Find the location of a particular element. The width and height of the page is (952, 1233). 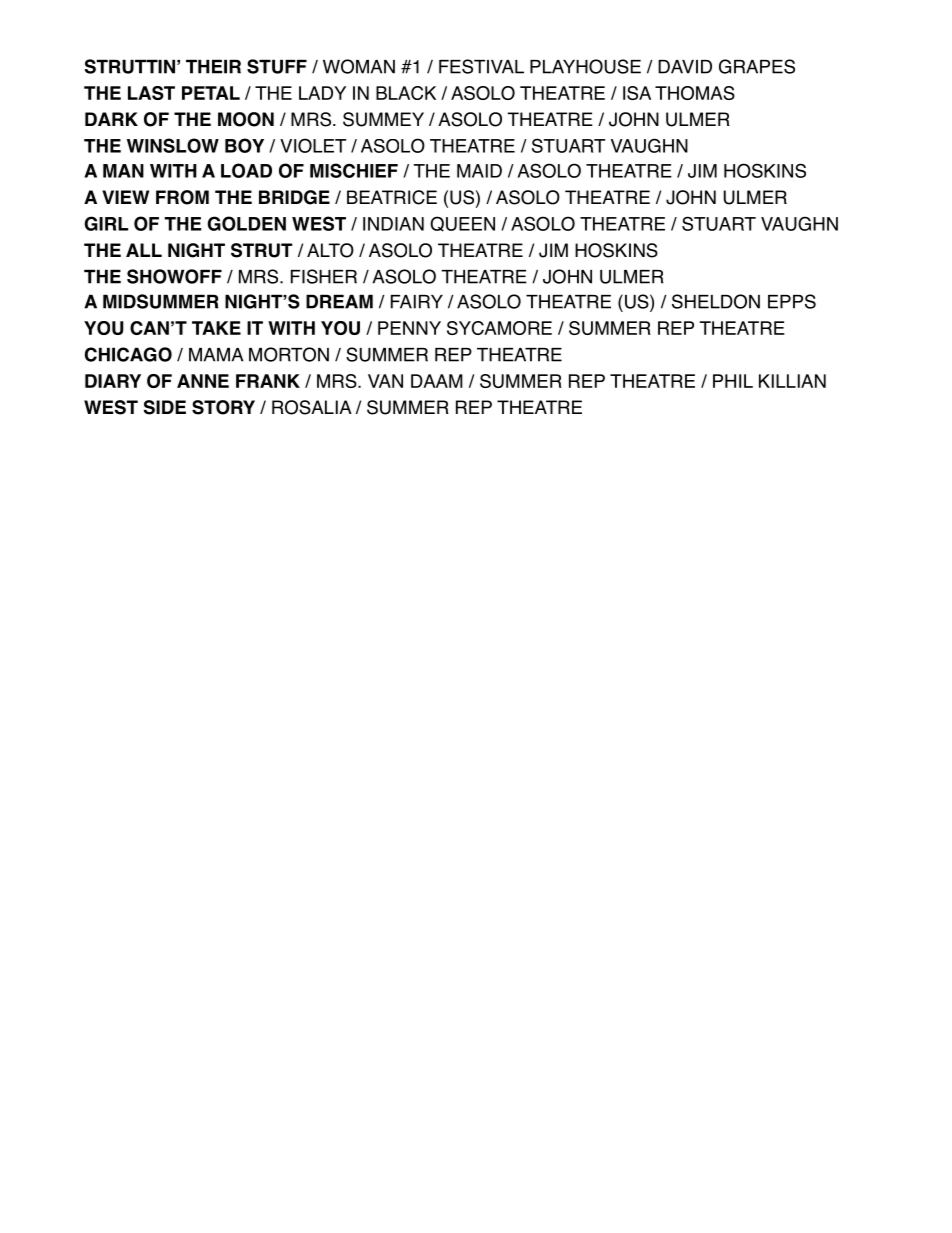

FAIRY is located at coordinates (417, 302).
